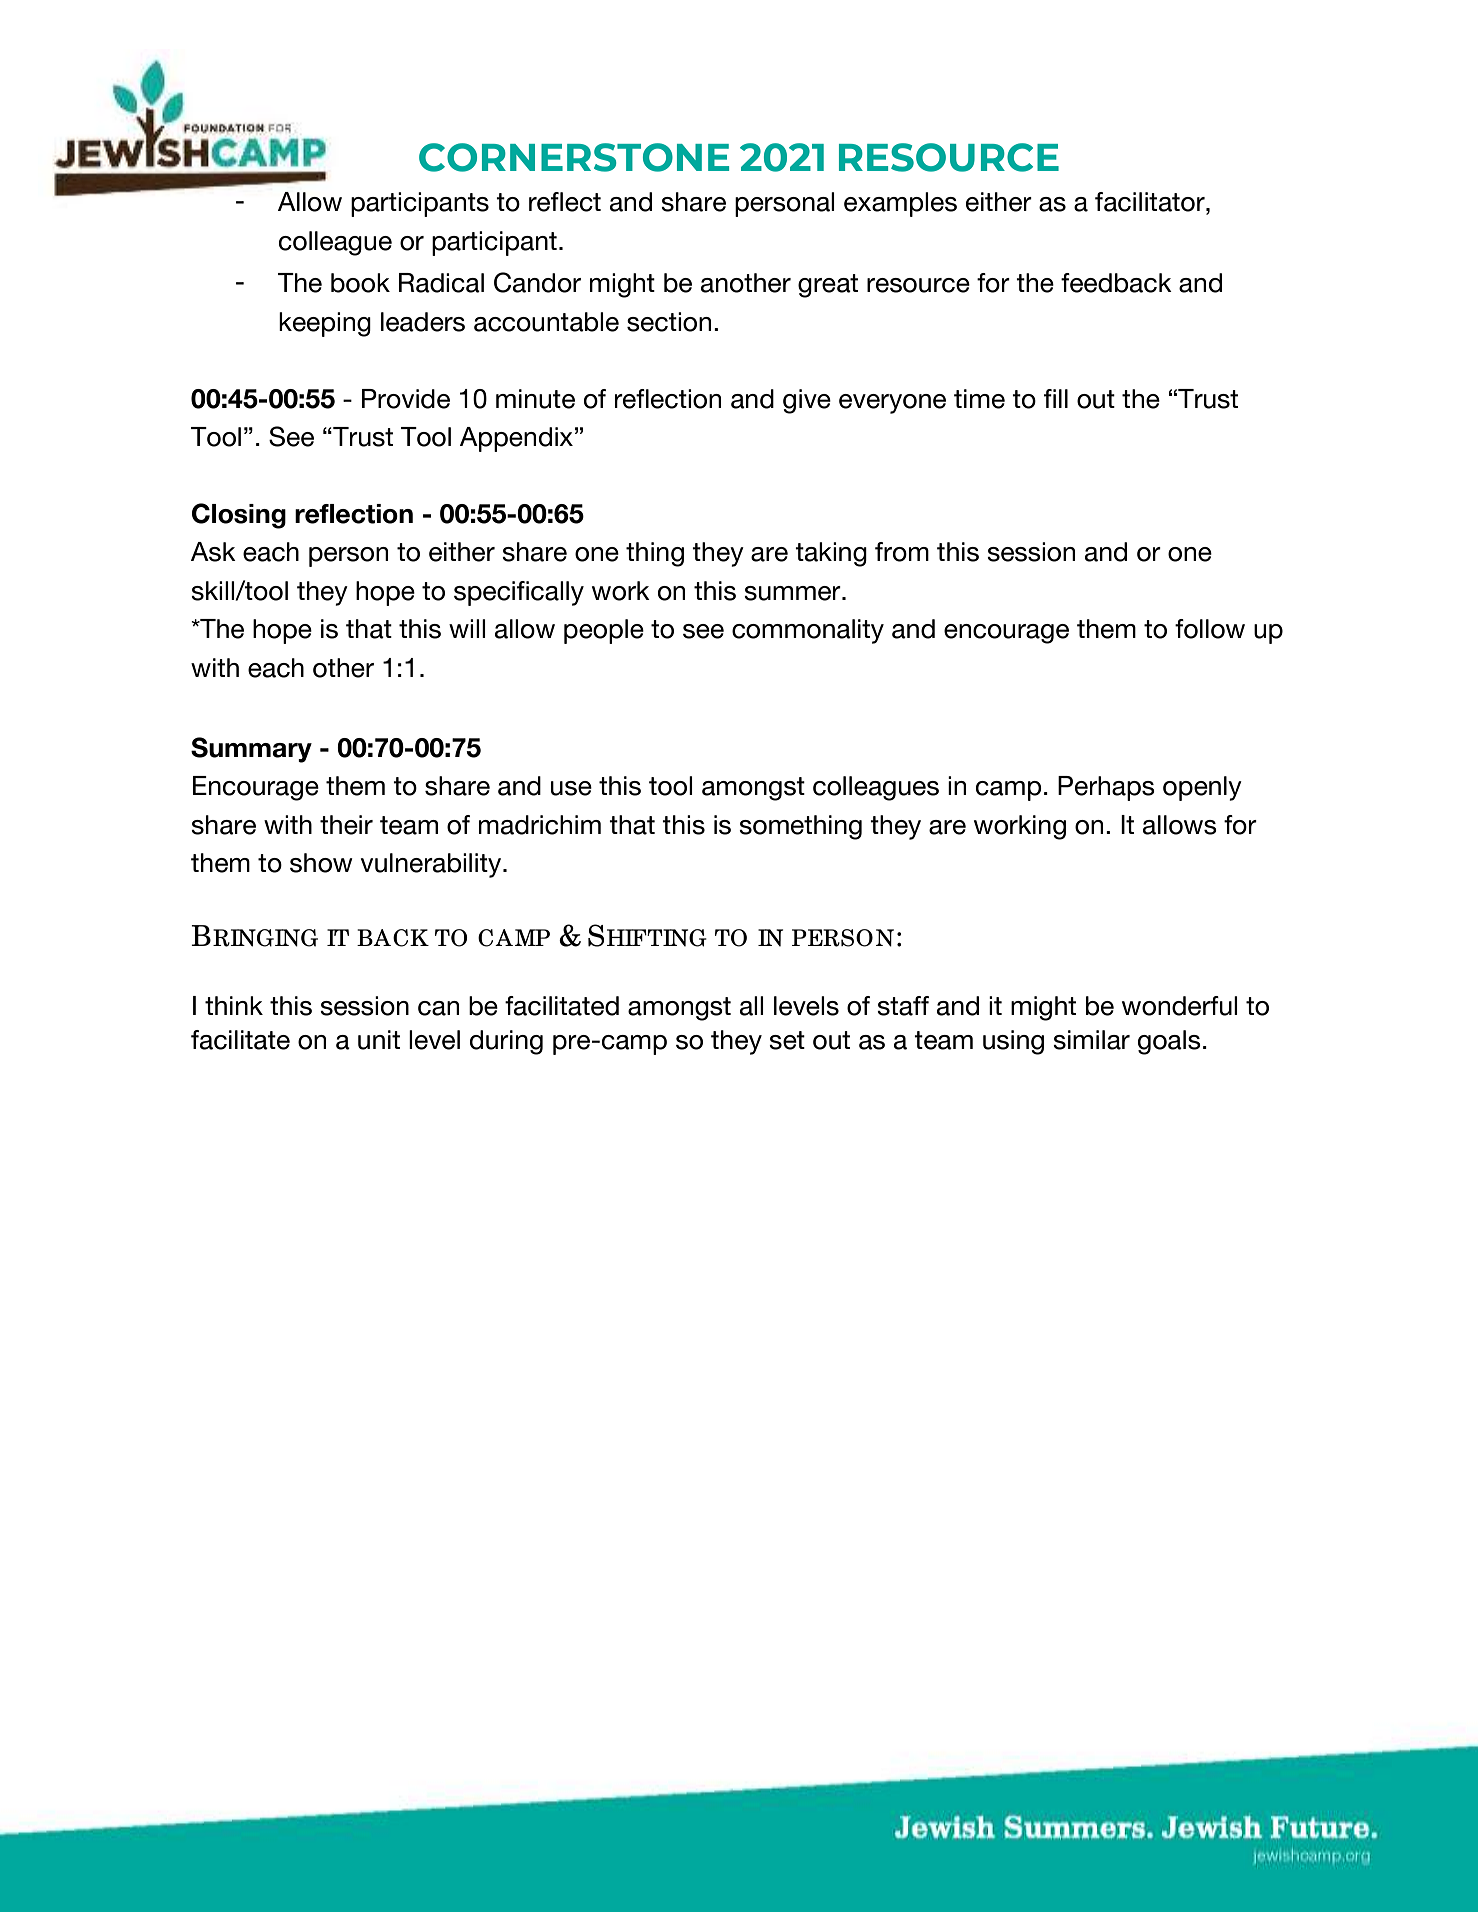 Image resolution: width=1478 pixels, height=1912 pixels. I want to click on give, so click(807, 401).
